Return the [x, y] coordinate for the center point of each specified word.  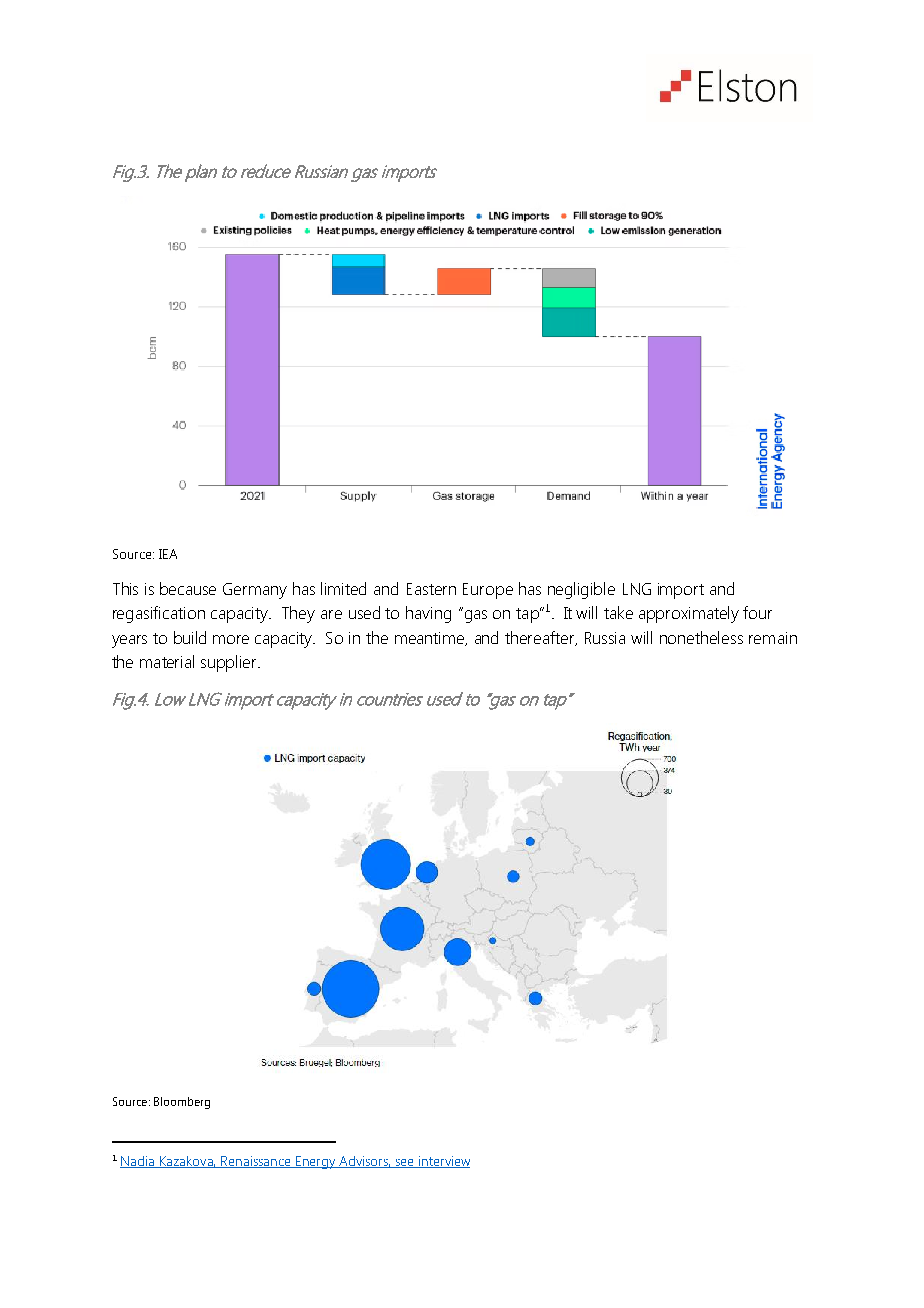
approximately [689, 614]
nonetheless [701, 637]
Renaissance [256, 1162]
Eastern [431, 589]
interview [443, 1162]
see [404, 1163]
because [188, 588]
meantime [431, 639]
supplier [230, 663]
